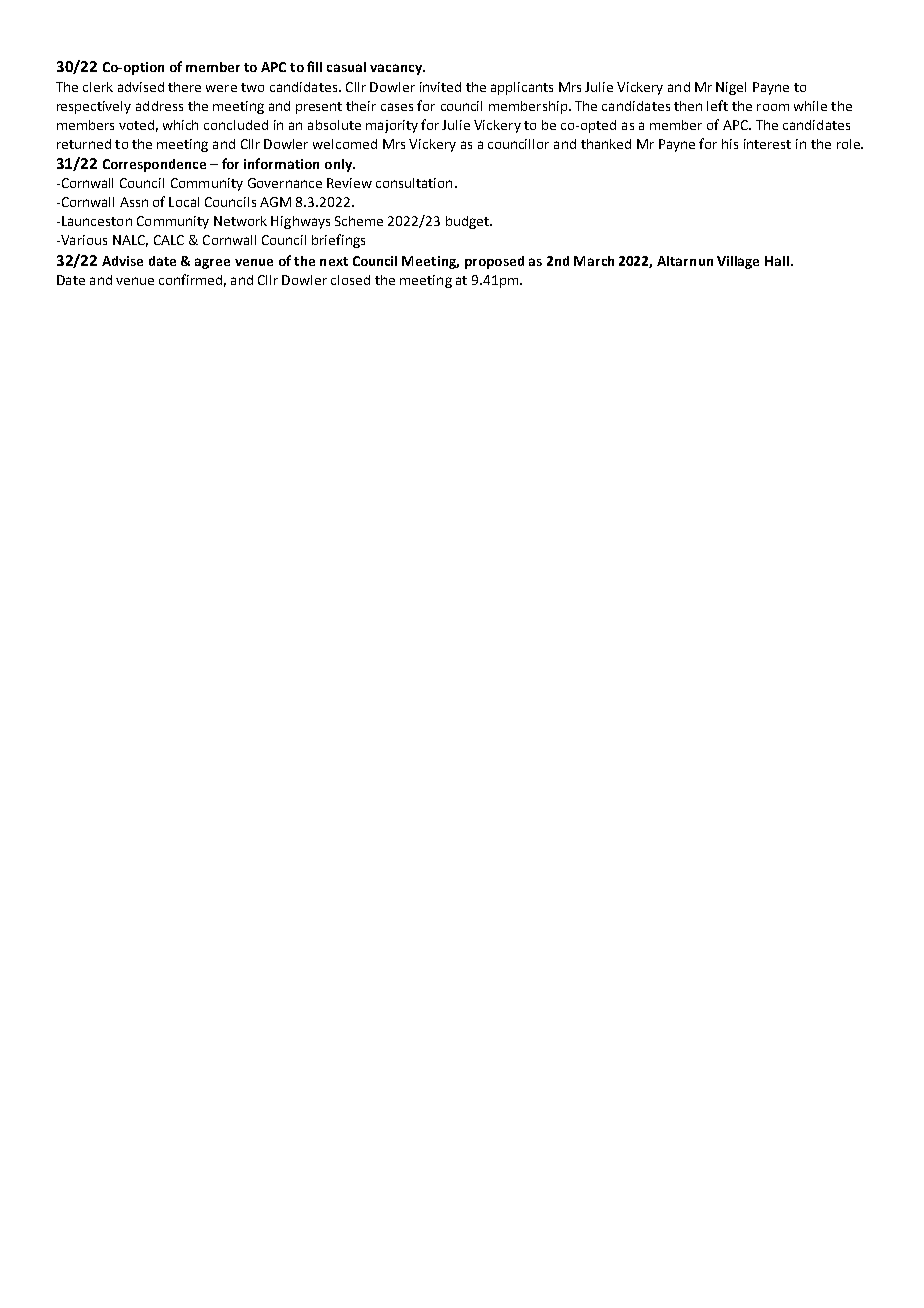 The width and height of the screenshot is (924, 1308). I want to click on vacancy, so click(397, 69).
